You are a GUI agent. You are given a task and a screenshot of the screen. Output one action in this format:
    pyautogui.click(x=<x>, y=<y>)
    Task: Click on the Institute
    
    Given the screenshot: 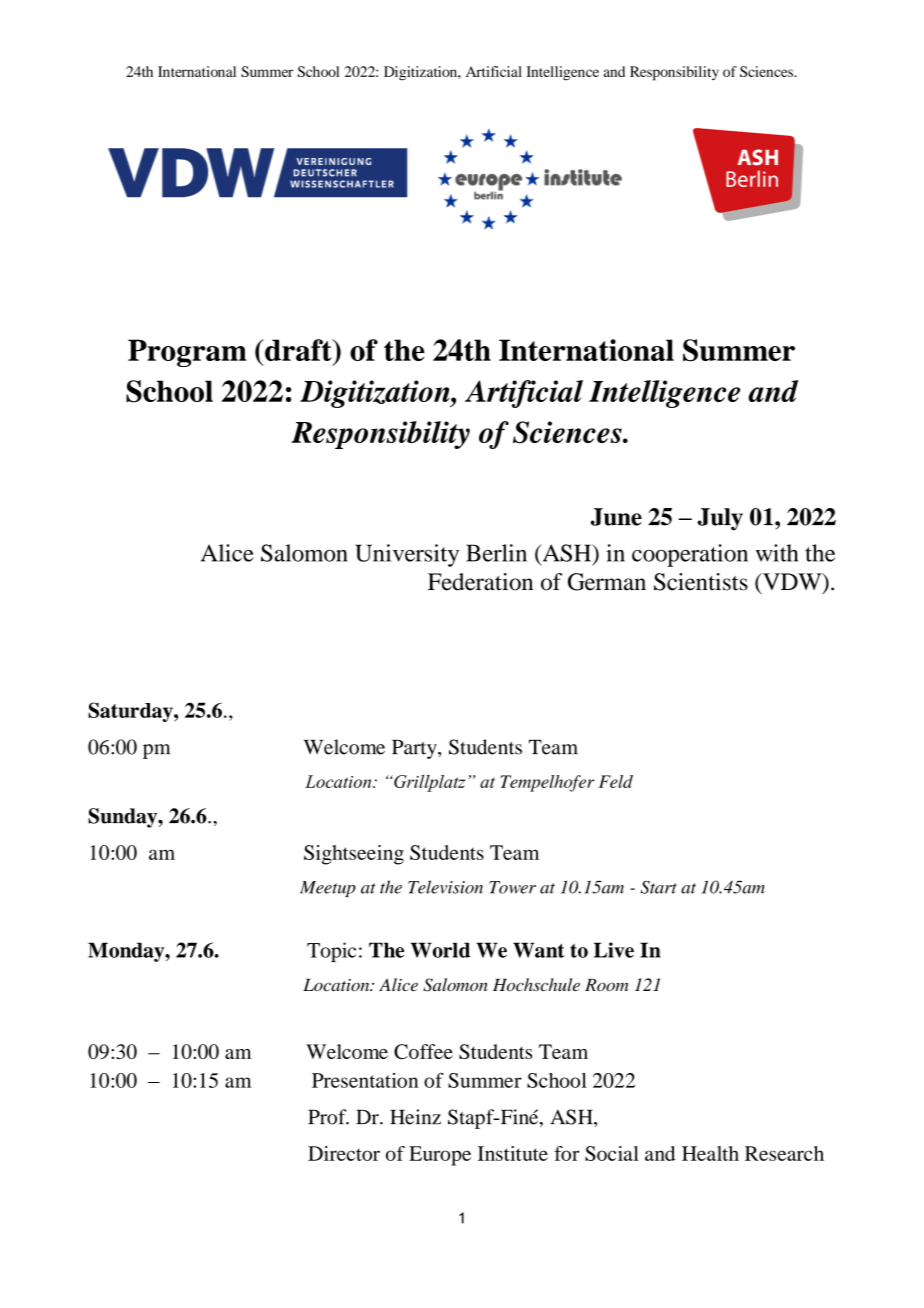 What is the action you would take?
    pyautogui.click(x=513, y=1153)
